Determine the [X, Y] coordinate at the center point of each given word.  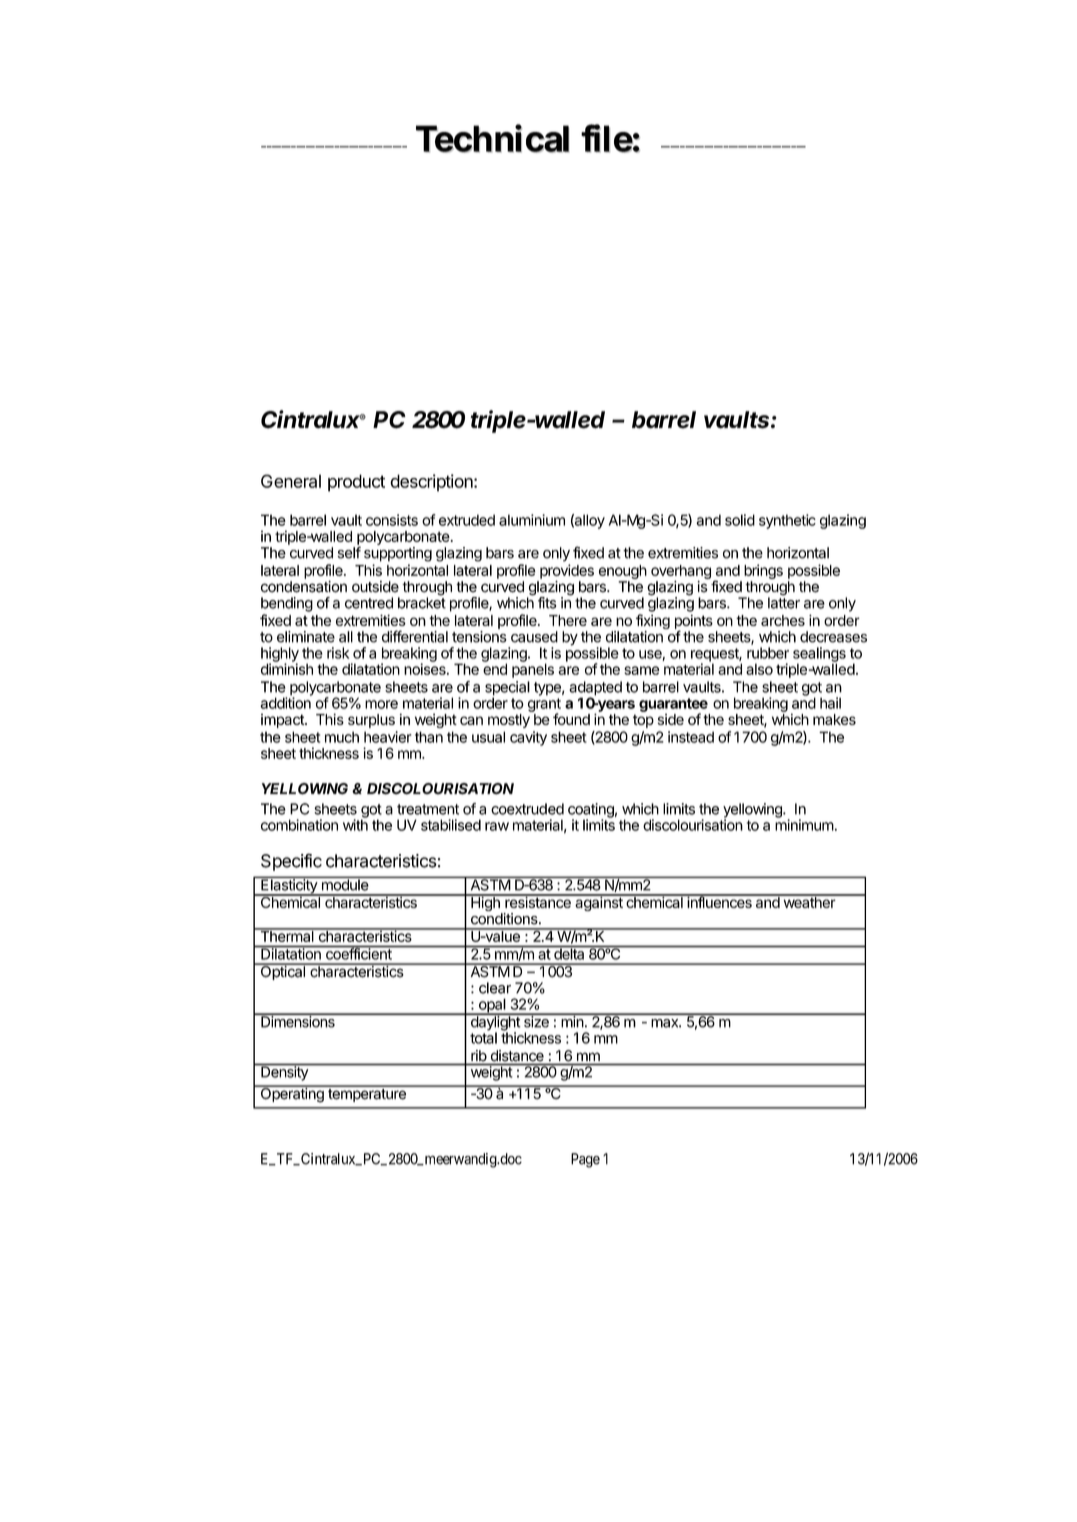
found [571, 719]
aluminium [532, 520]
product [356, 483]
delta [569, 953]
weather [809, 901]
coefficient [358, 953]
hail [830, 703]
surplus [371, 721]
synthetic [787, 521]
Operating [292, 1094]
